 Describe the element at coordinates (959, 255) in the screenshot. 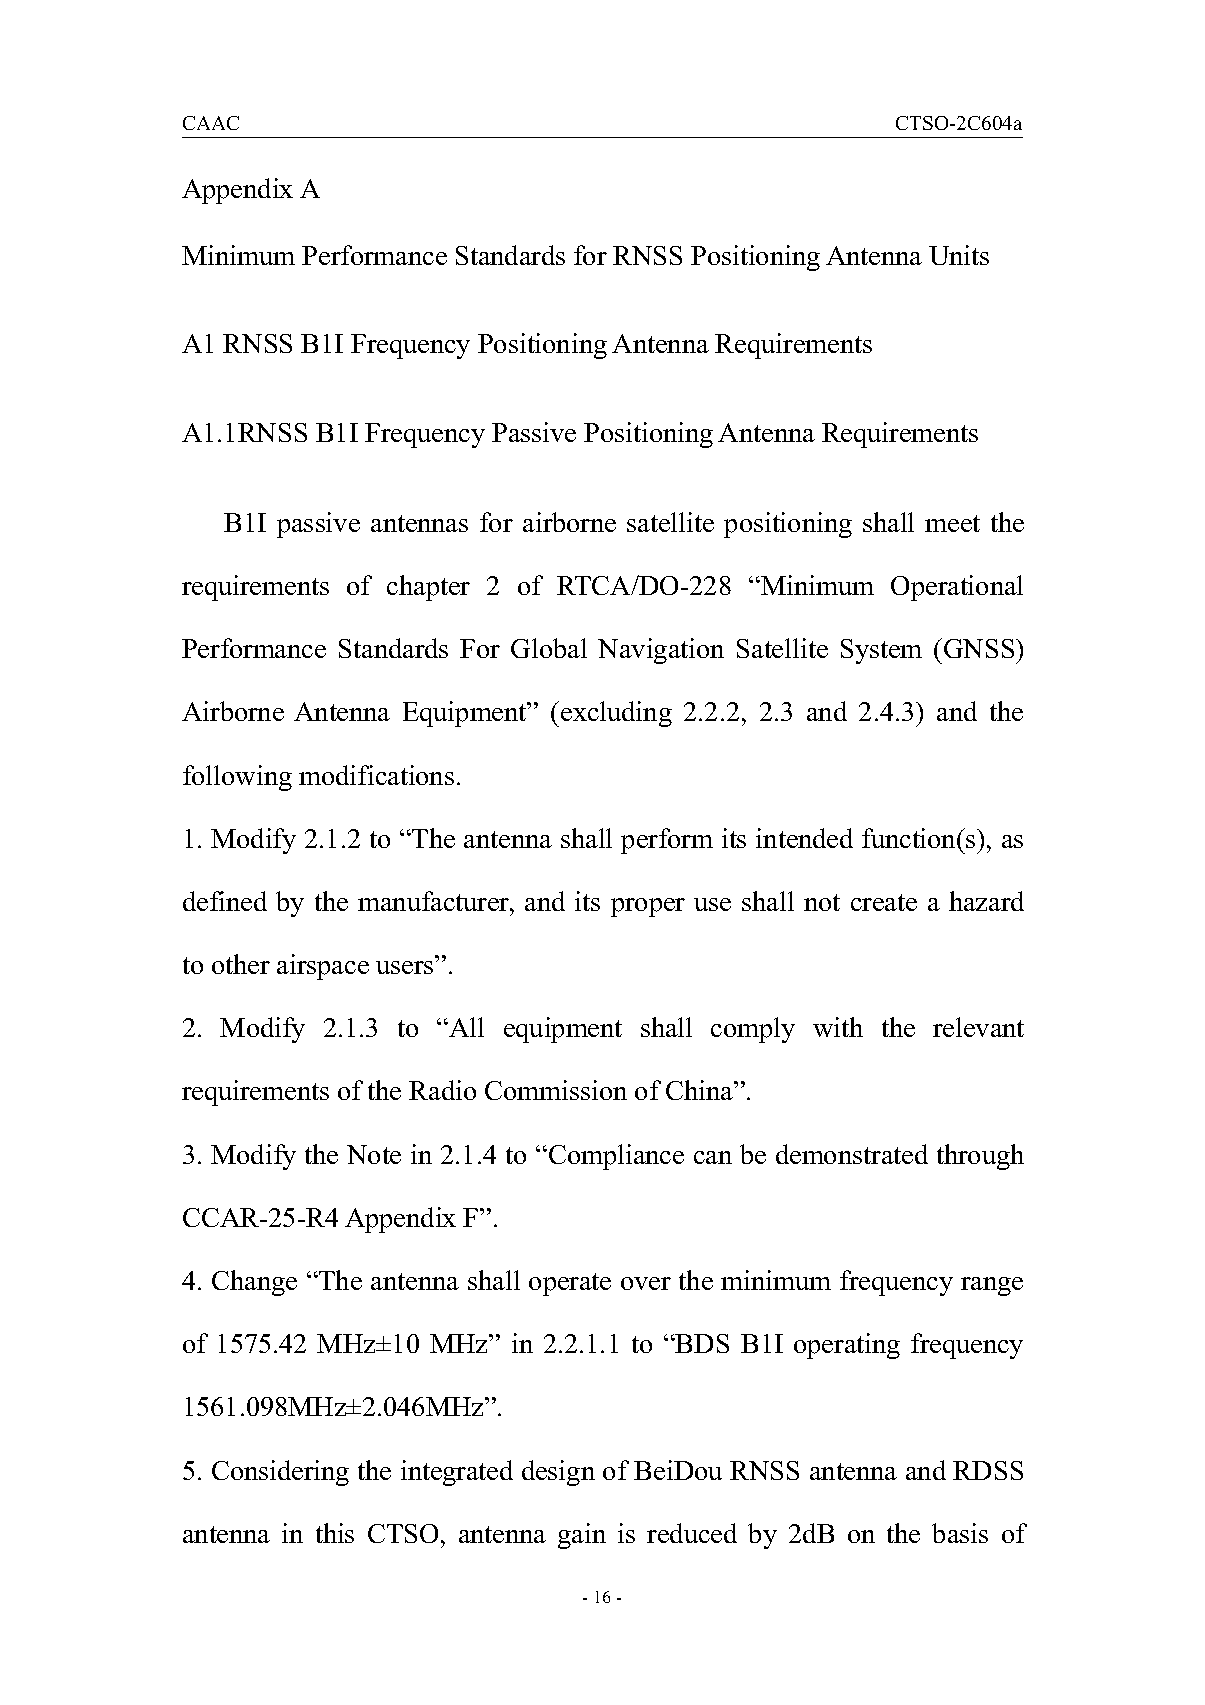

I see `Units` at that location.
